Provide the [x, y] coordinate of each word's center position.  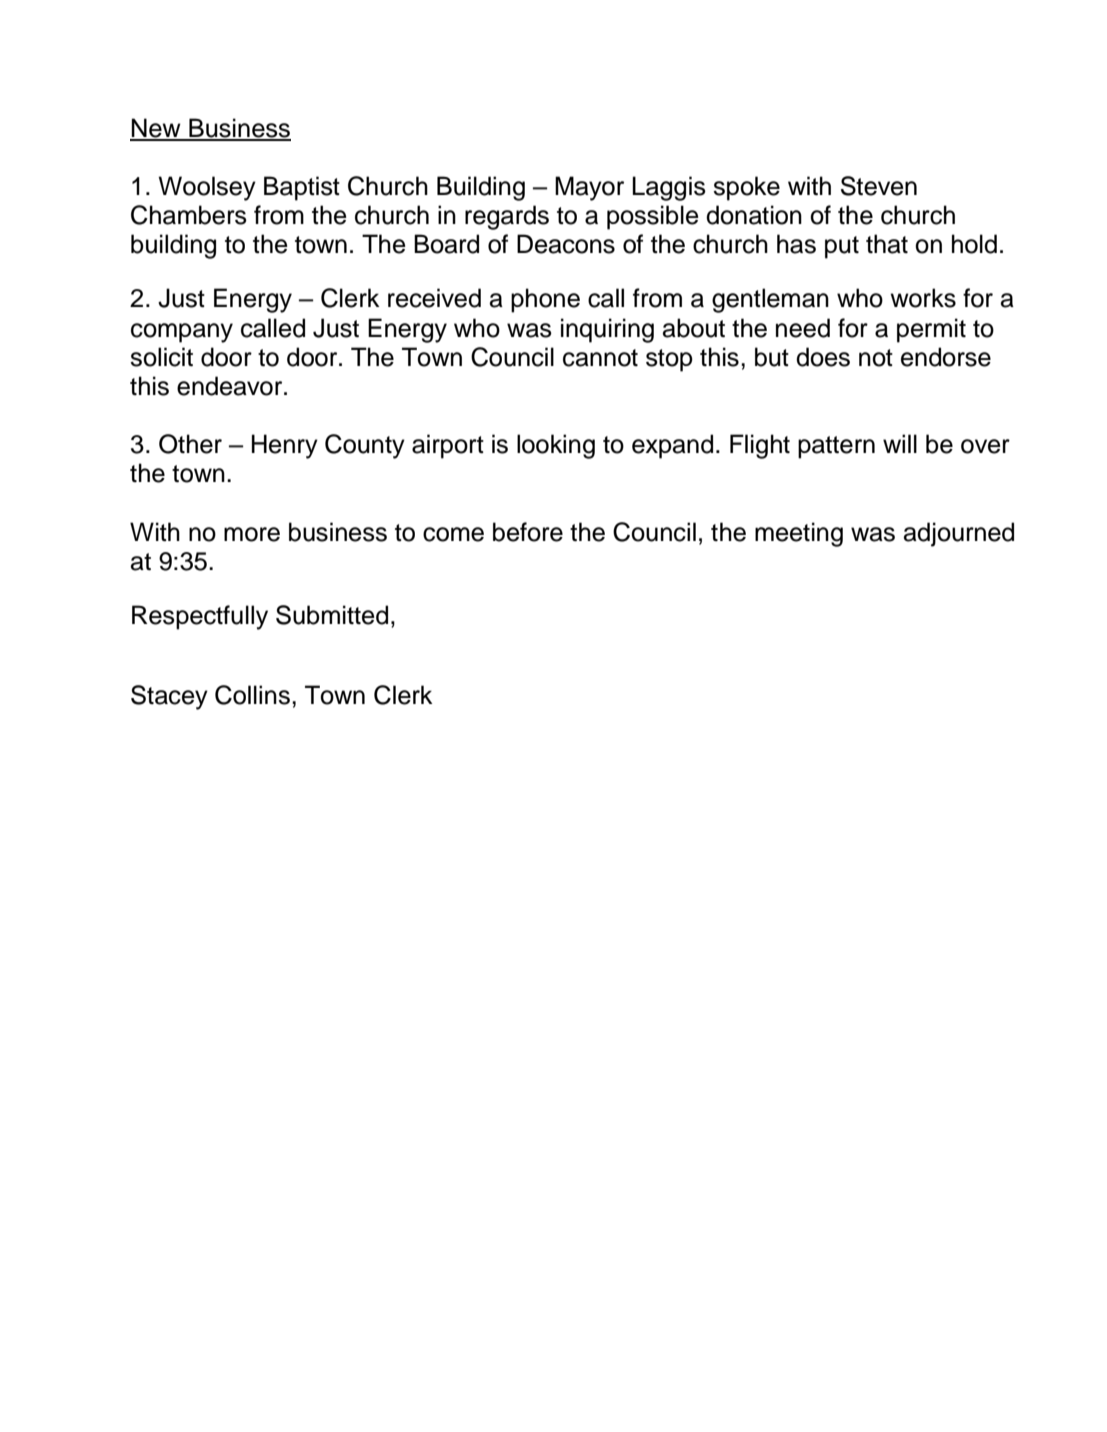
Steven [879, 186]
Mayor [589, 188]
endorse [946, 357]
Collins [252, 695]
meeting [799, 534]
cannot [600, 358]
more [252, 534]
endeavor [231, 386]
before [528, 532]
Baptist [302, 188]
